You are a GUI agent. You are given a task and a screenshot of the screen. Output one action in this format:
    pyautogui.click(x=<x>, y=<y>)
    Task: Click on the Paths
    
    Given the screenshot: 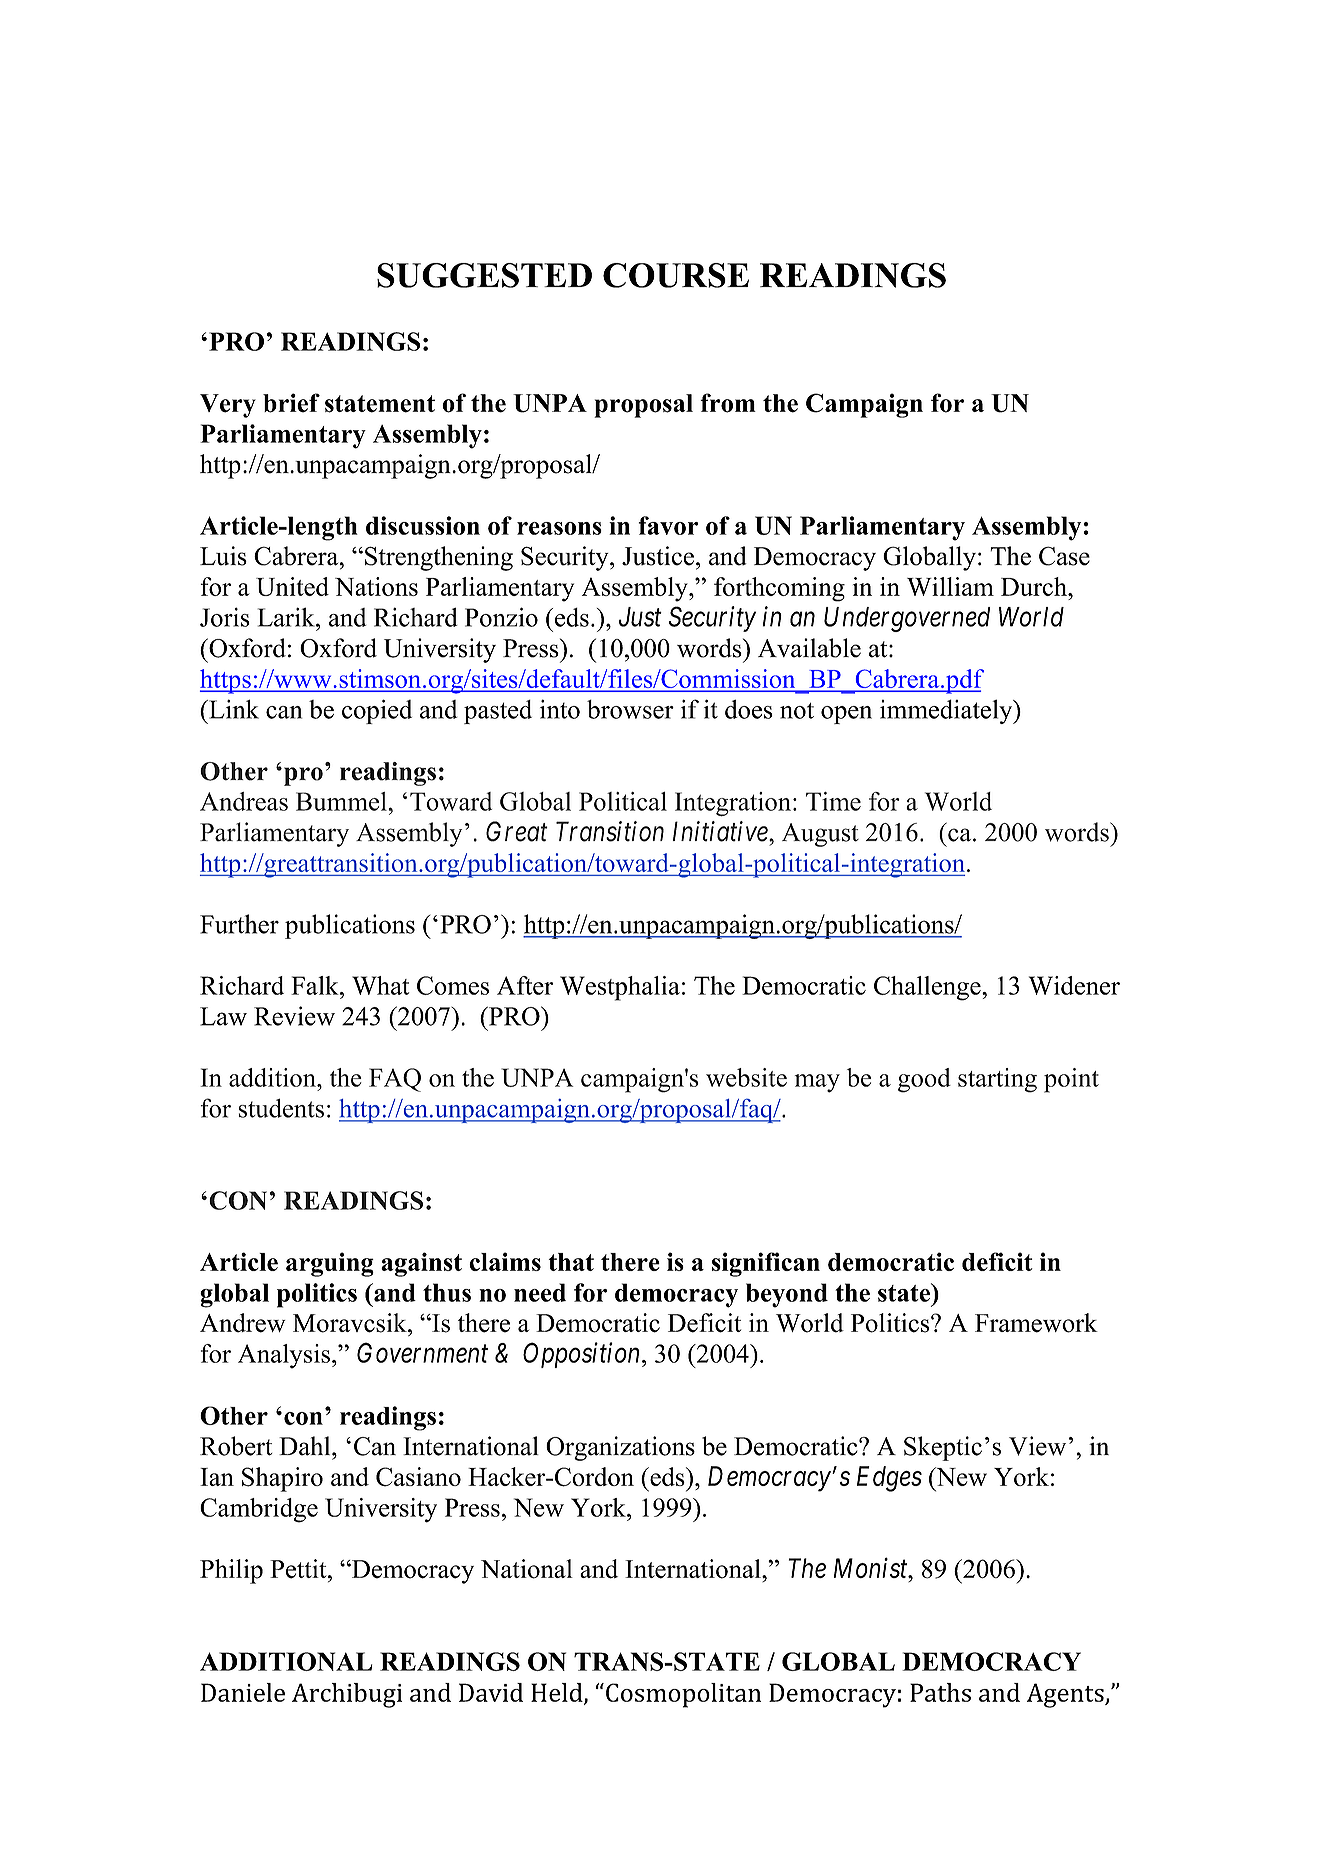 What is the action you would take?
    pyautogui.click(x=940, y=1692)
